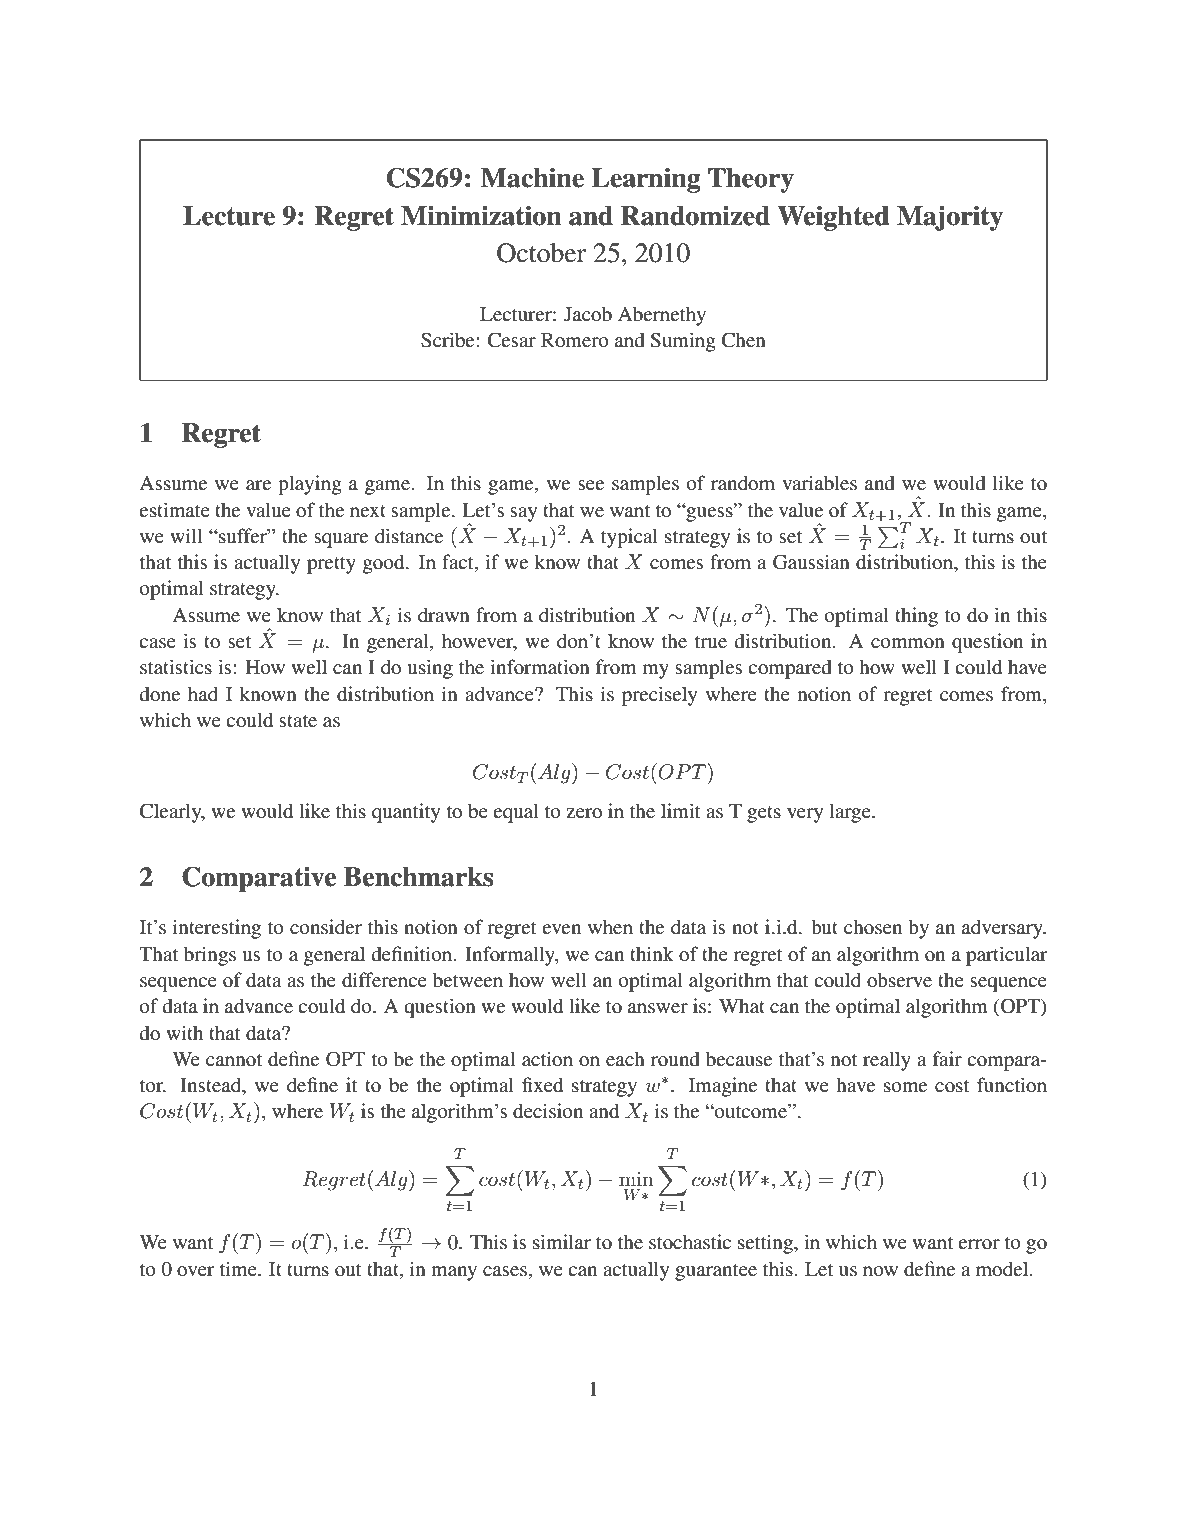  What do you see at coordinates (908, 643) in the screenshot?
I see `common` at bounding box center [908, 643].
